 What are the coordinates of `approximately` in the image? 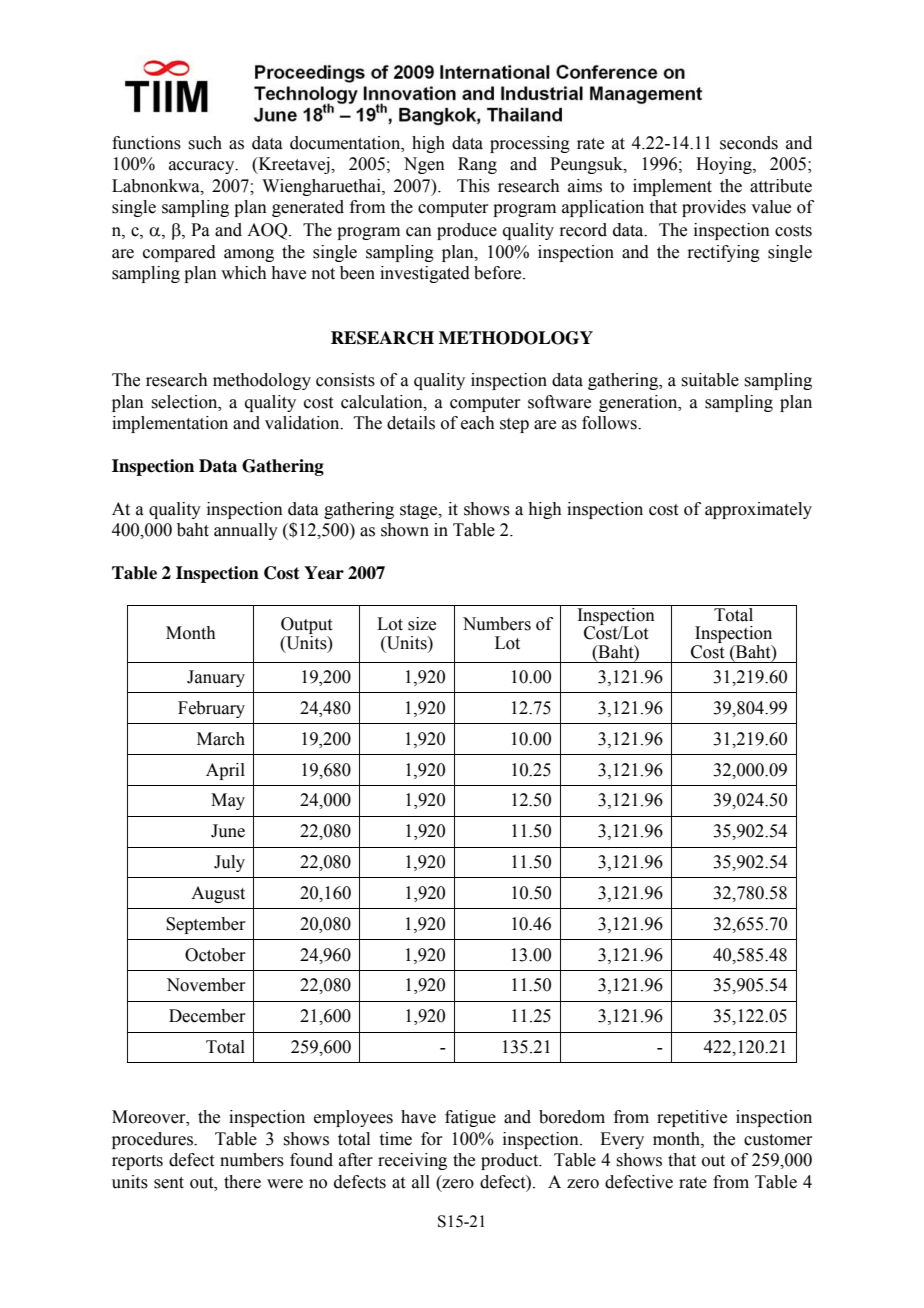 It's located at (758, 510).
